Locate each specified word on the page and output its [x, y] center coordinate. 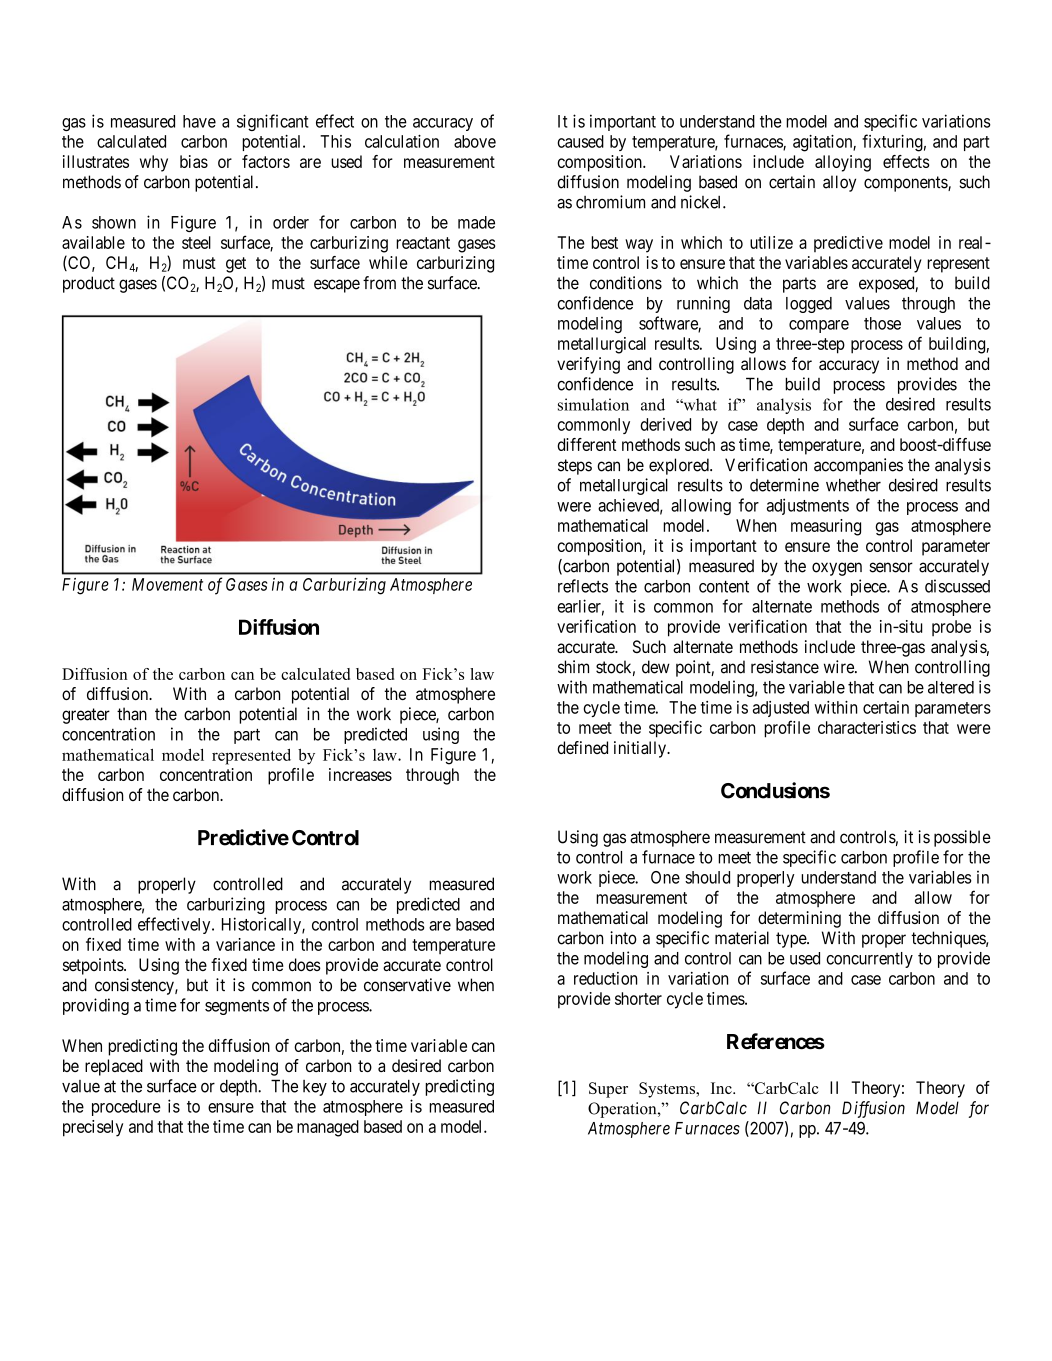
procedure [126, 1108]
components [906, 184]
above [475, 141]
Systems [668, 1090]
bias [194, 161]
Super [608, 1090]
